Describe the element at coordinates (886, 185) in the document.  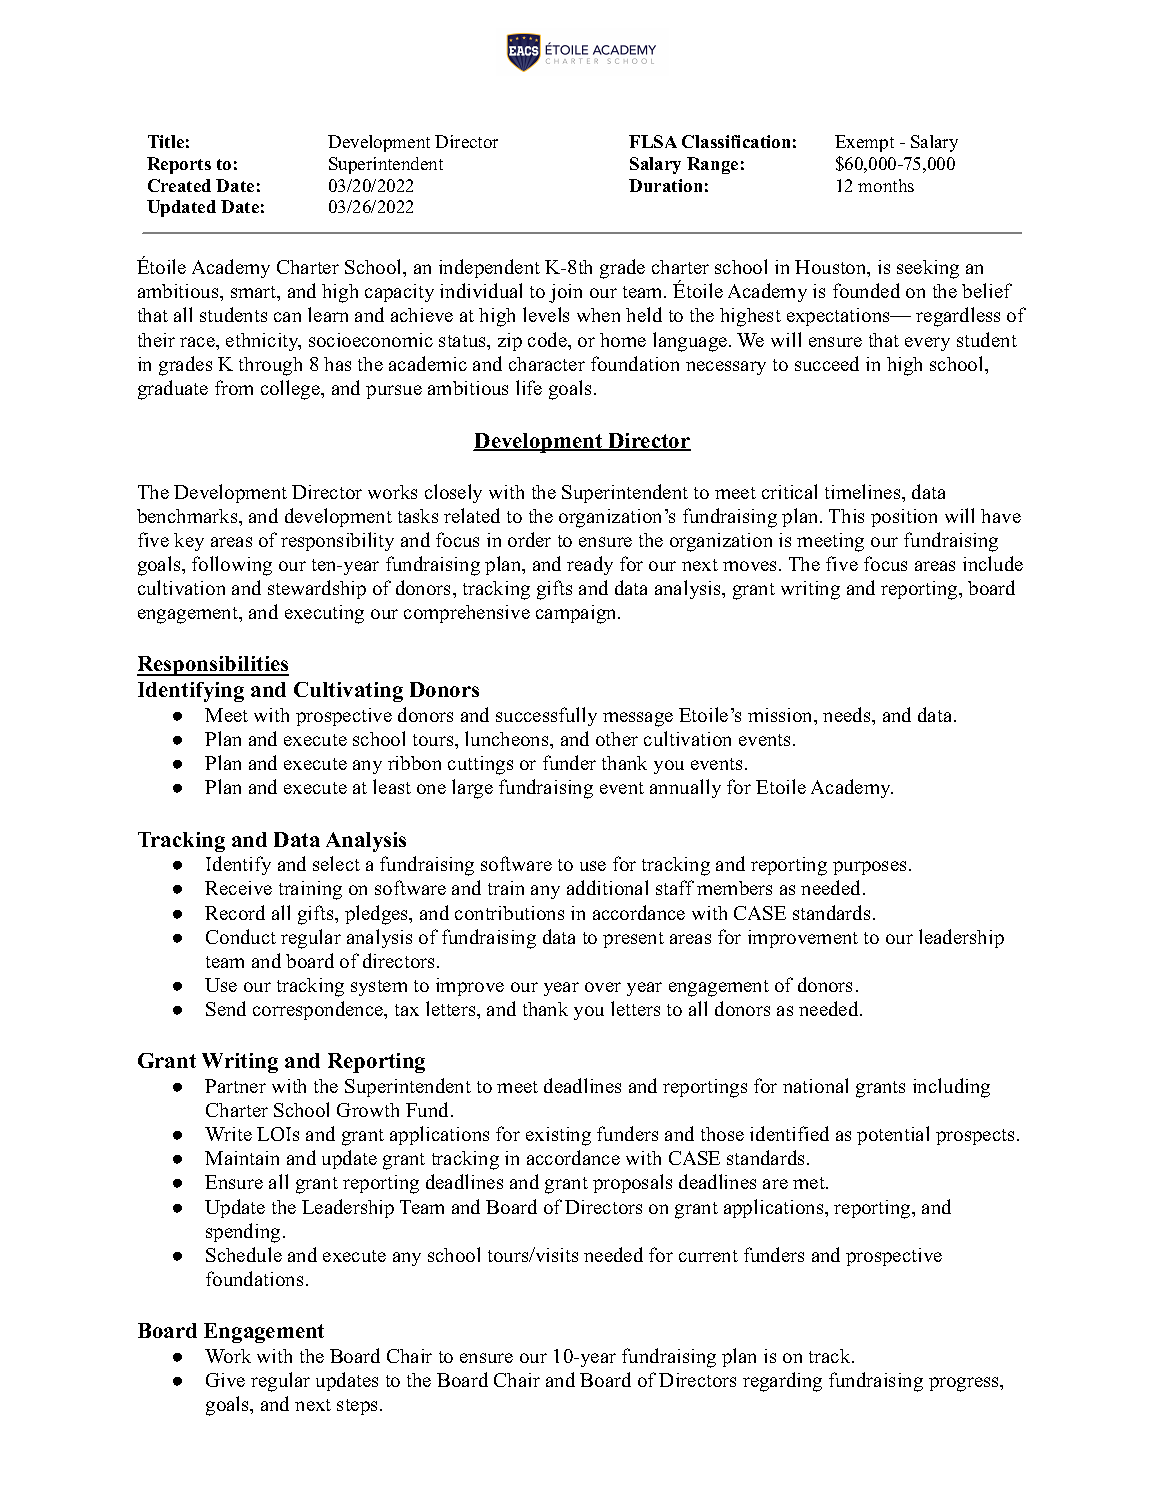
I see `months` at that location.
